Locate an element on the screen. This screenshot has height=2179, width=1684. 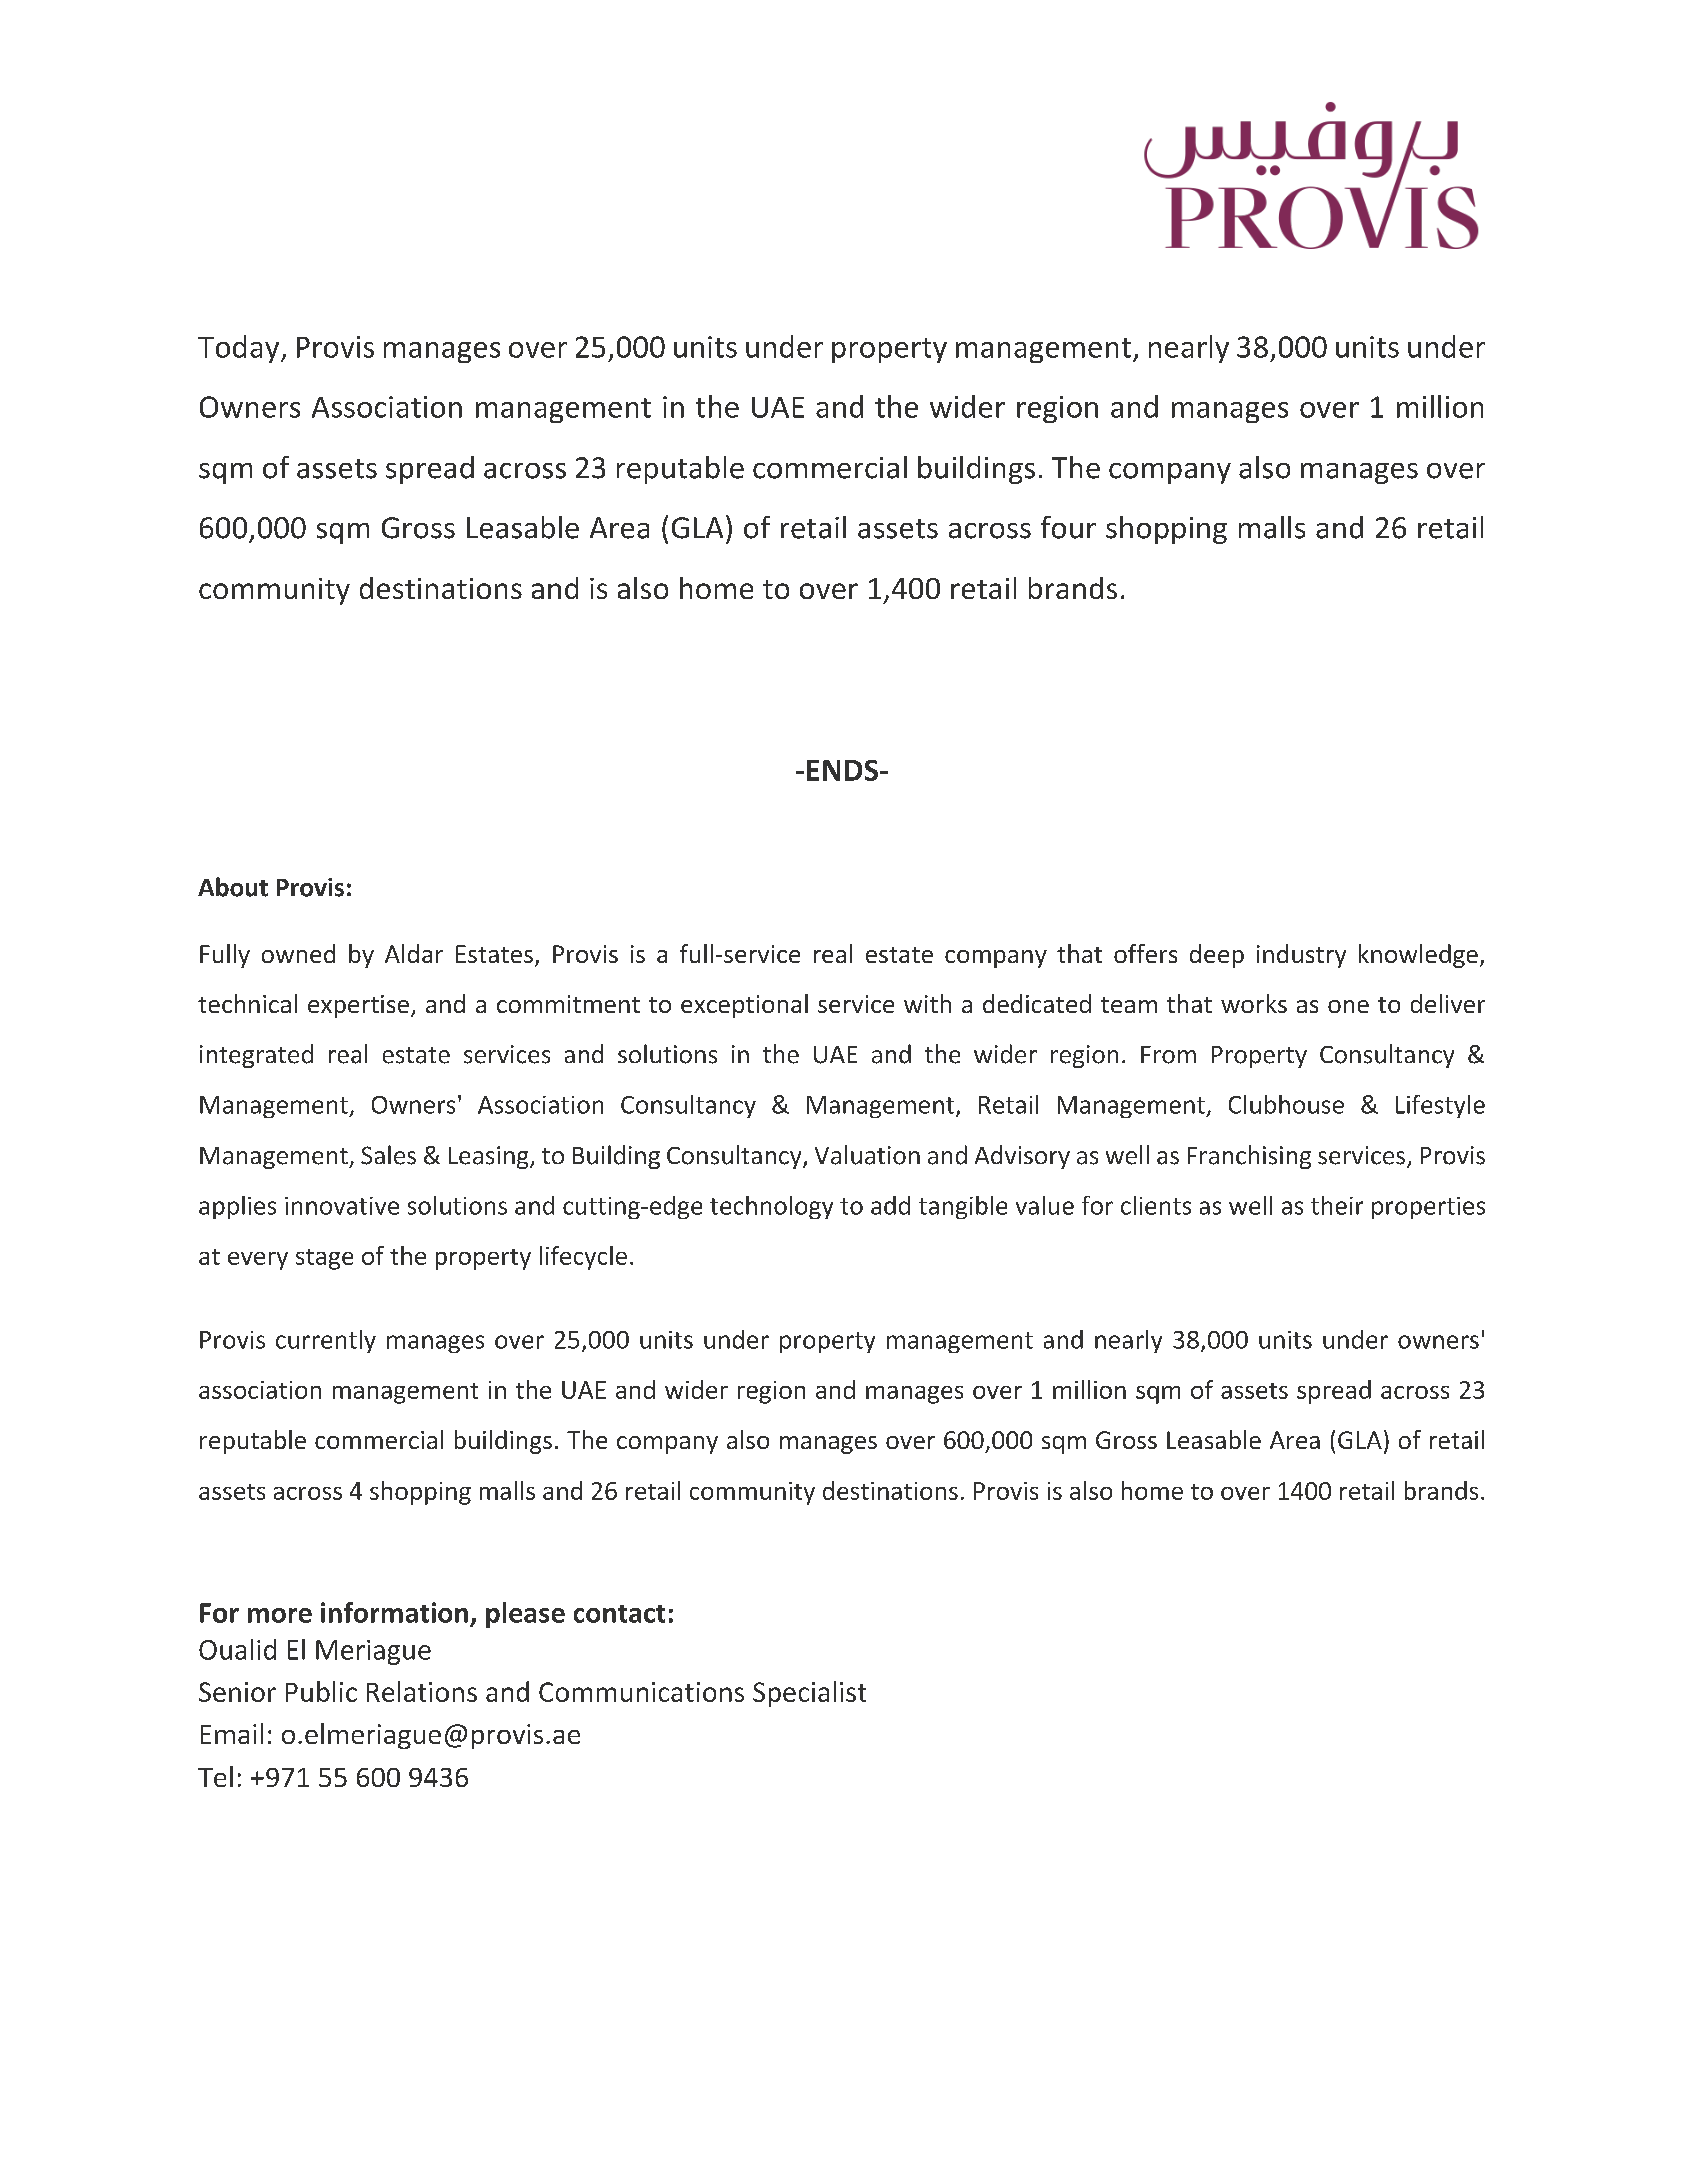
Specialist is located at coordinates (809, 1694).
